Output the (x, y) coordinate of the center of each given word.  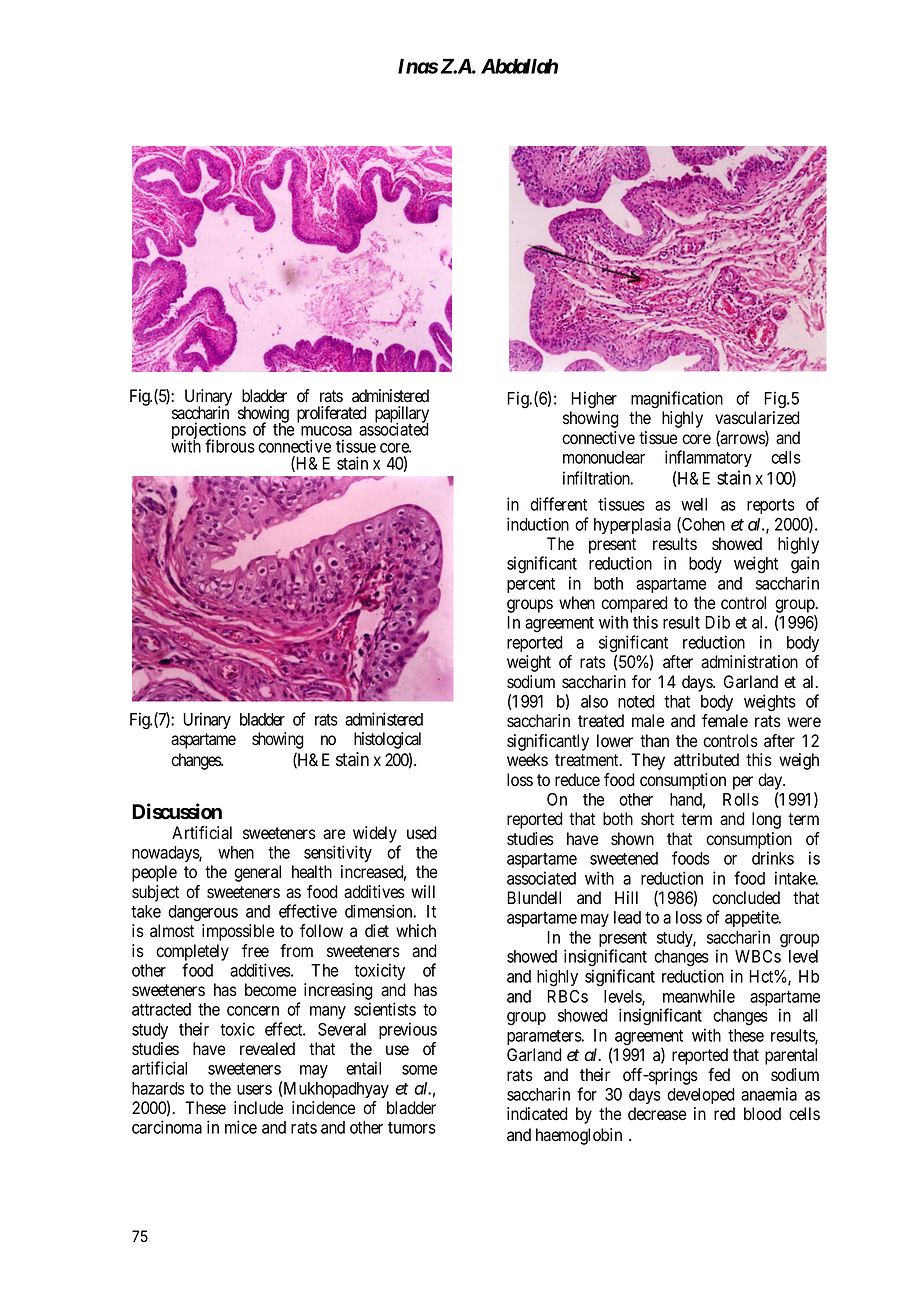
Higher (594, 399)
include (258, 1108)
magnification (677, 399)
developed (701, 1096)
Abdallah (519, 66)
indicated (537, 1114)
